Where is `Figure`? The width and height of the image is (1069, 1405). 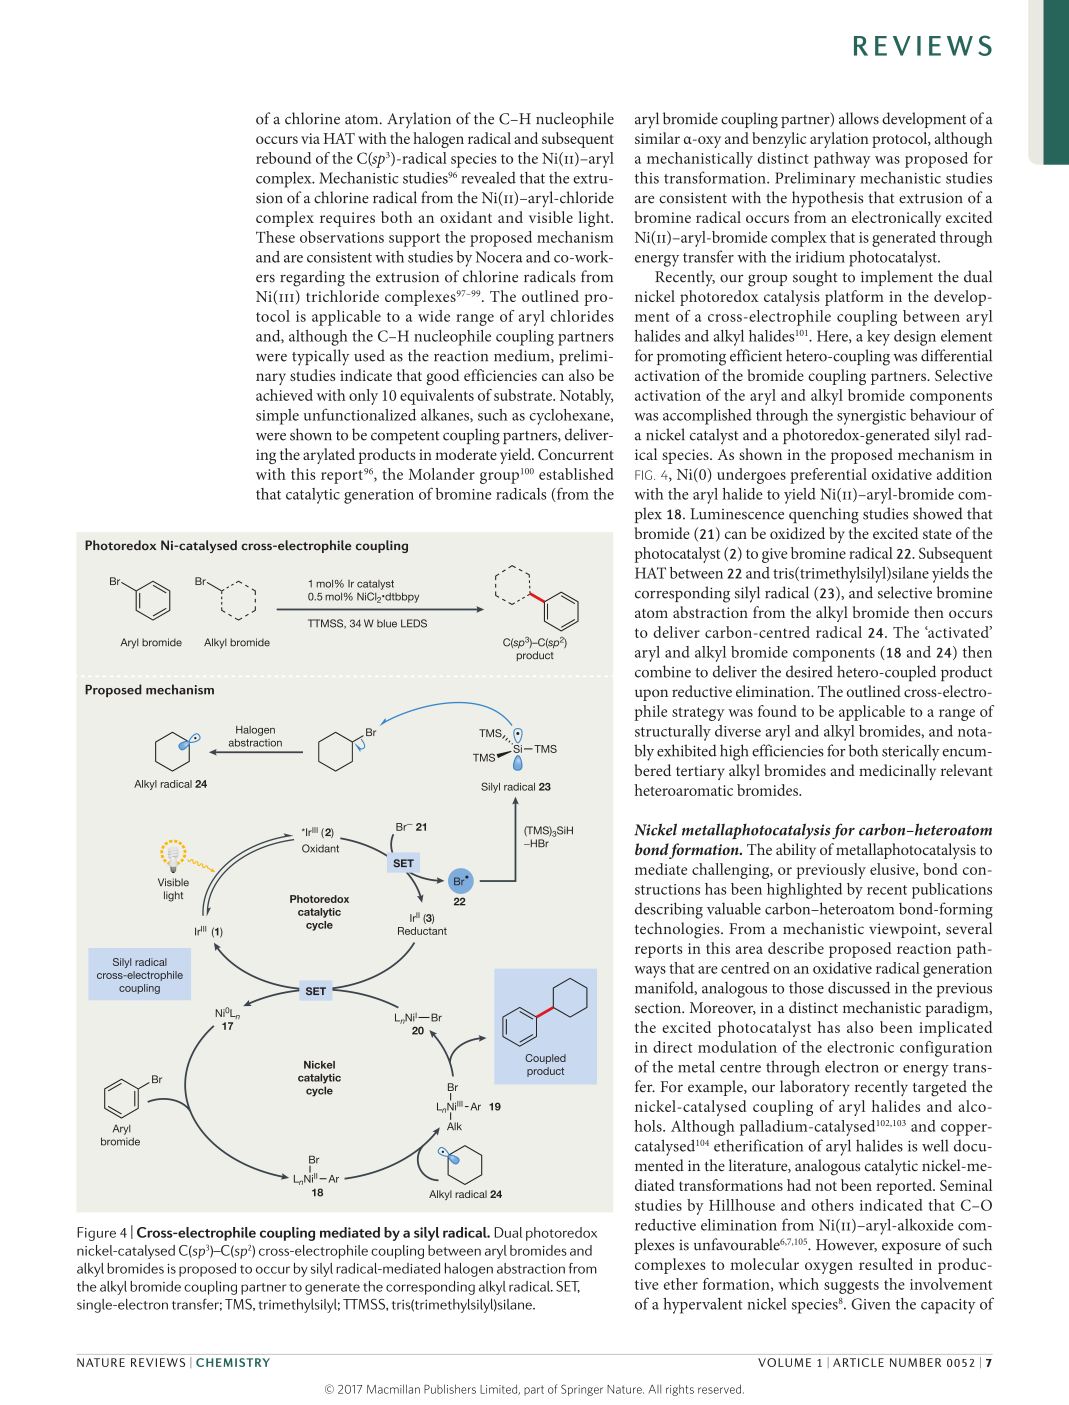 Figure is located at coordinates (96, 1234).
